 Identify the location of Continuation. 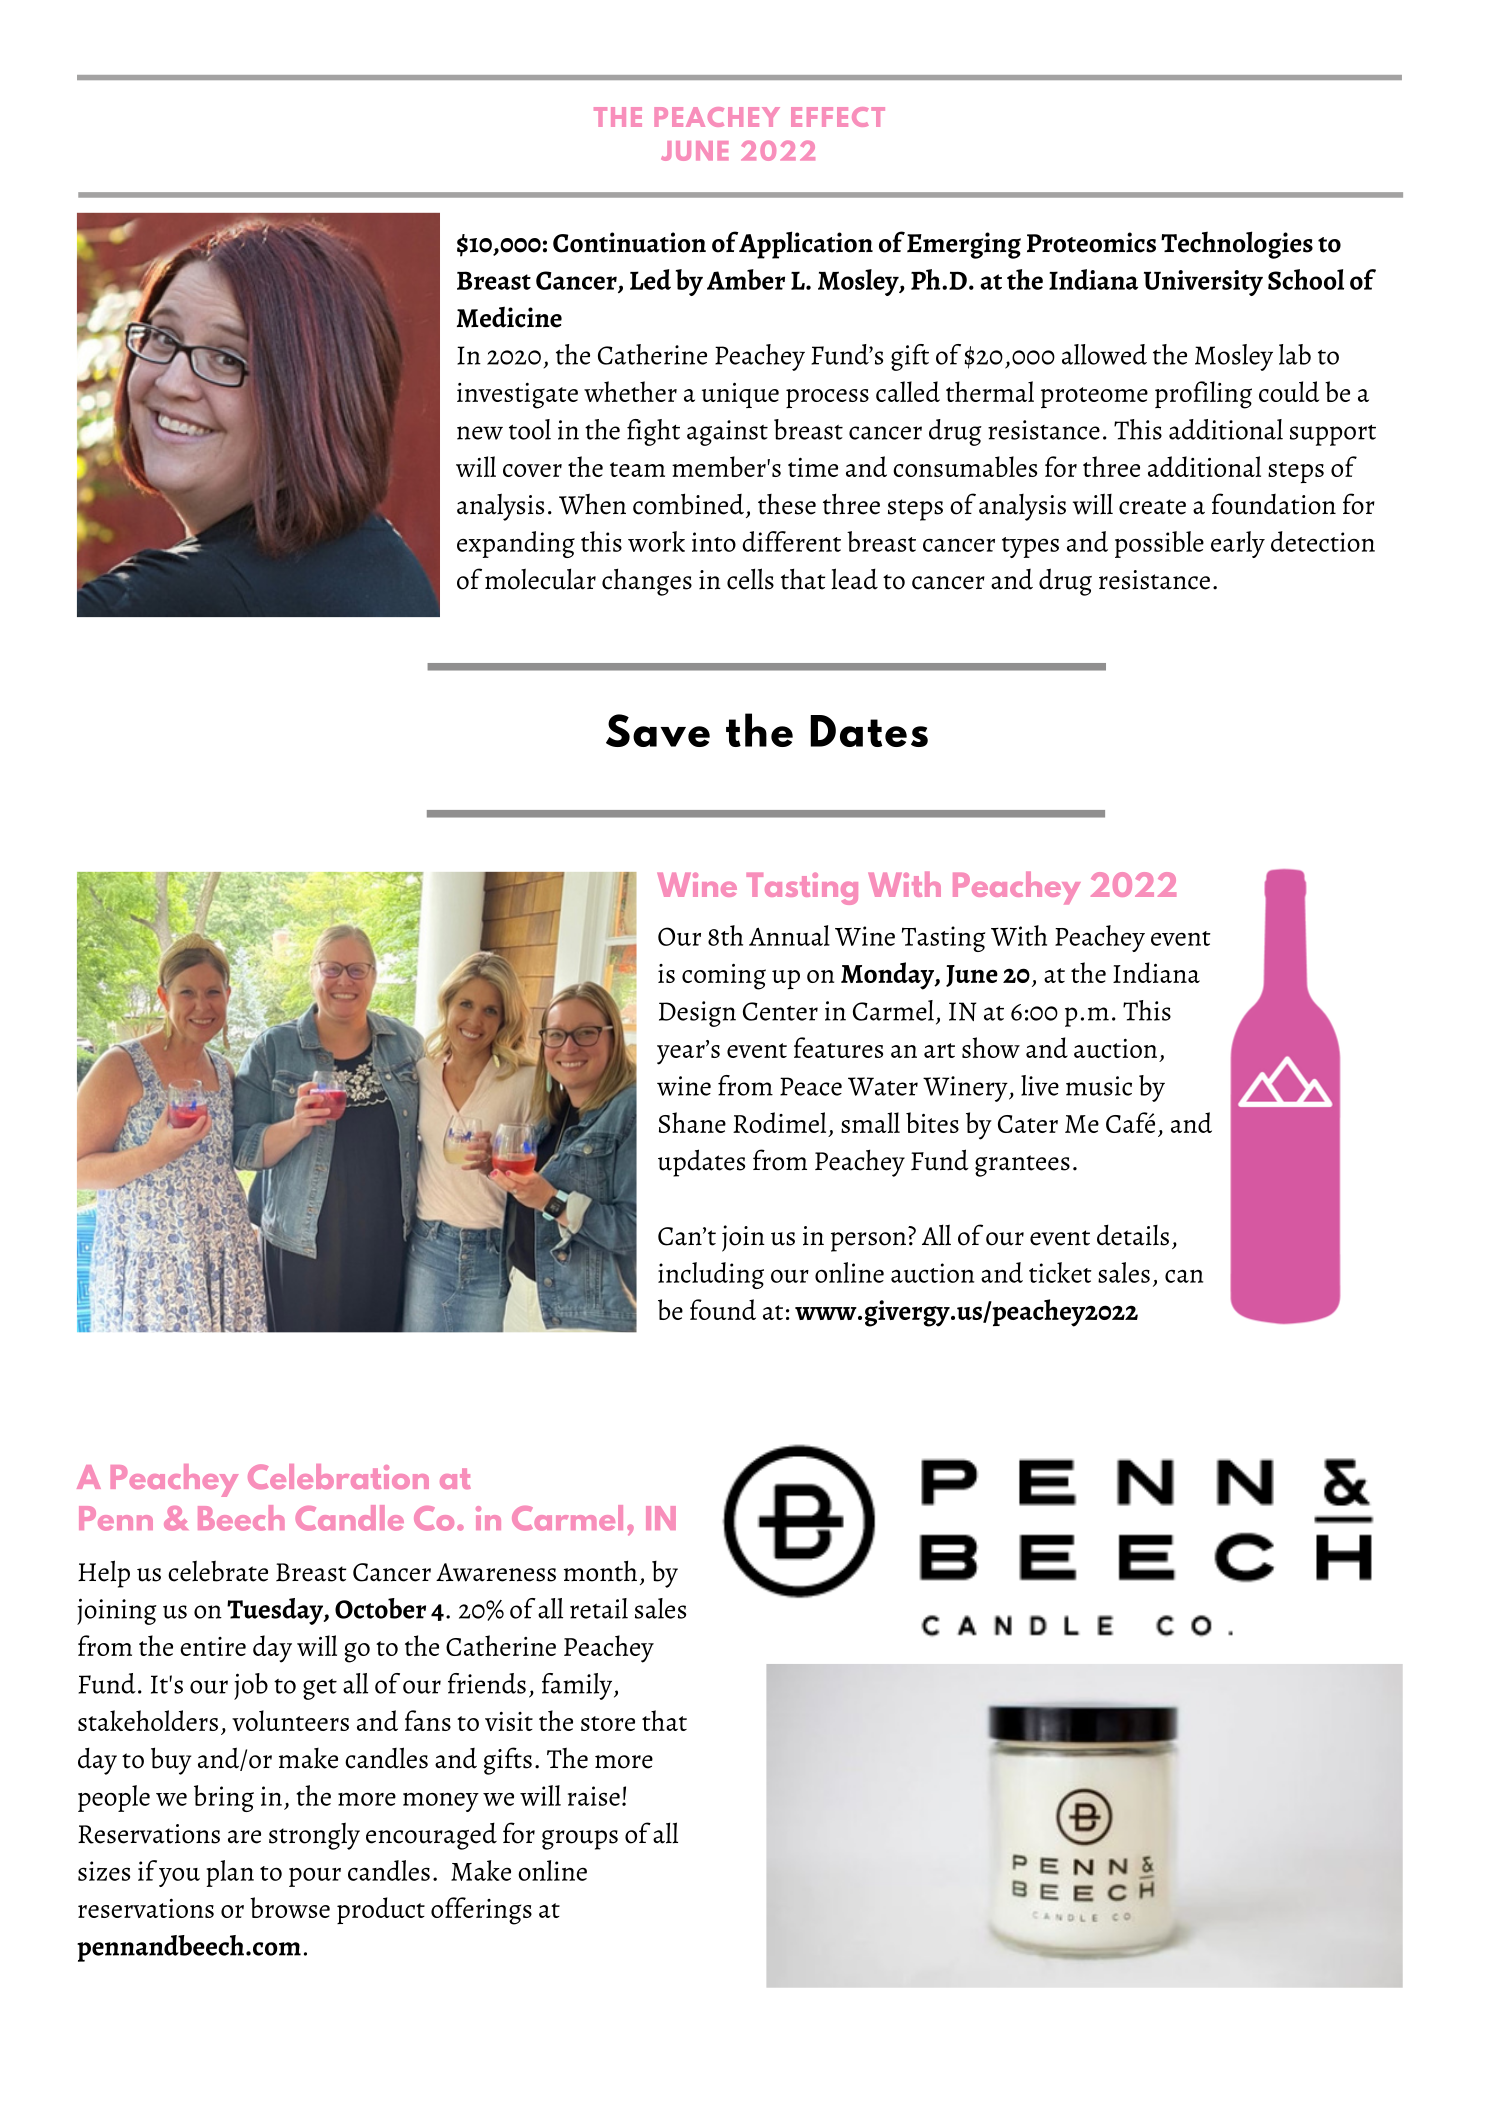
(629, 242).
